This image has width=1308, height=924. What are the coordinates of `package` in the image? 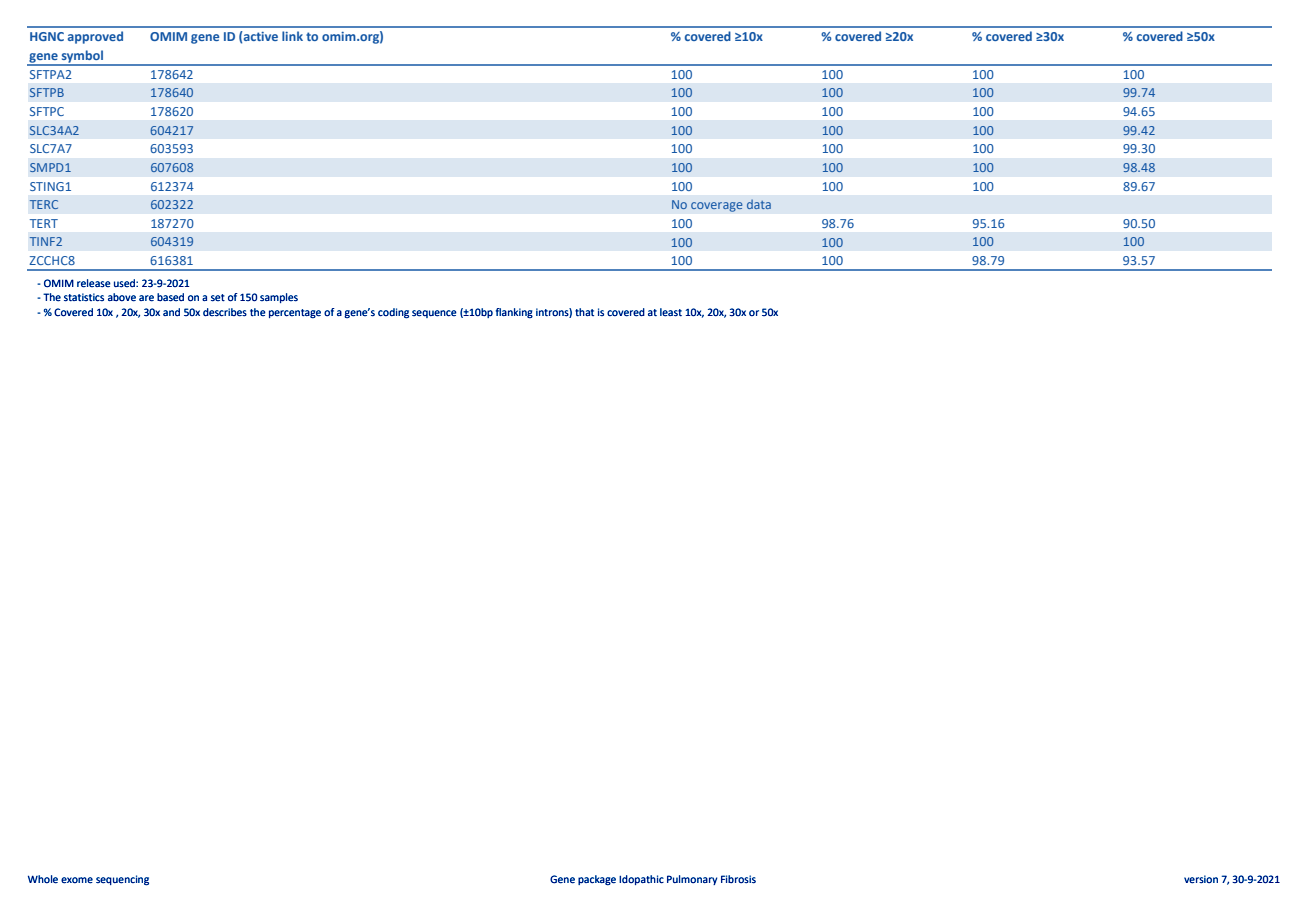 It's located at (597, 880).
